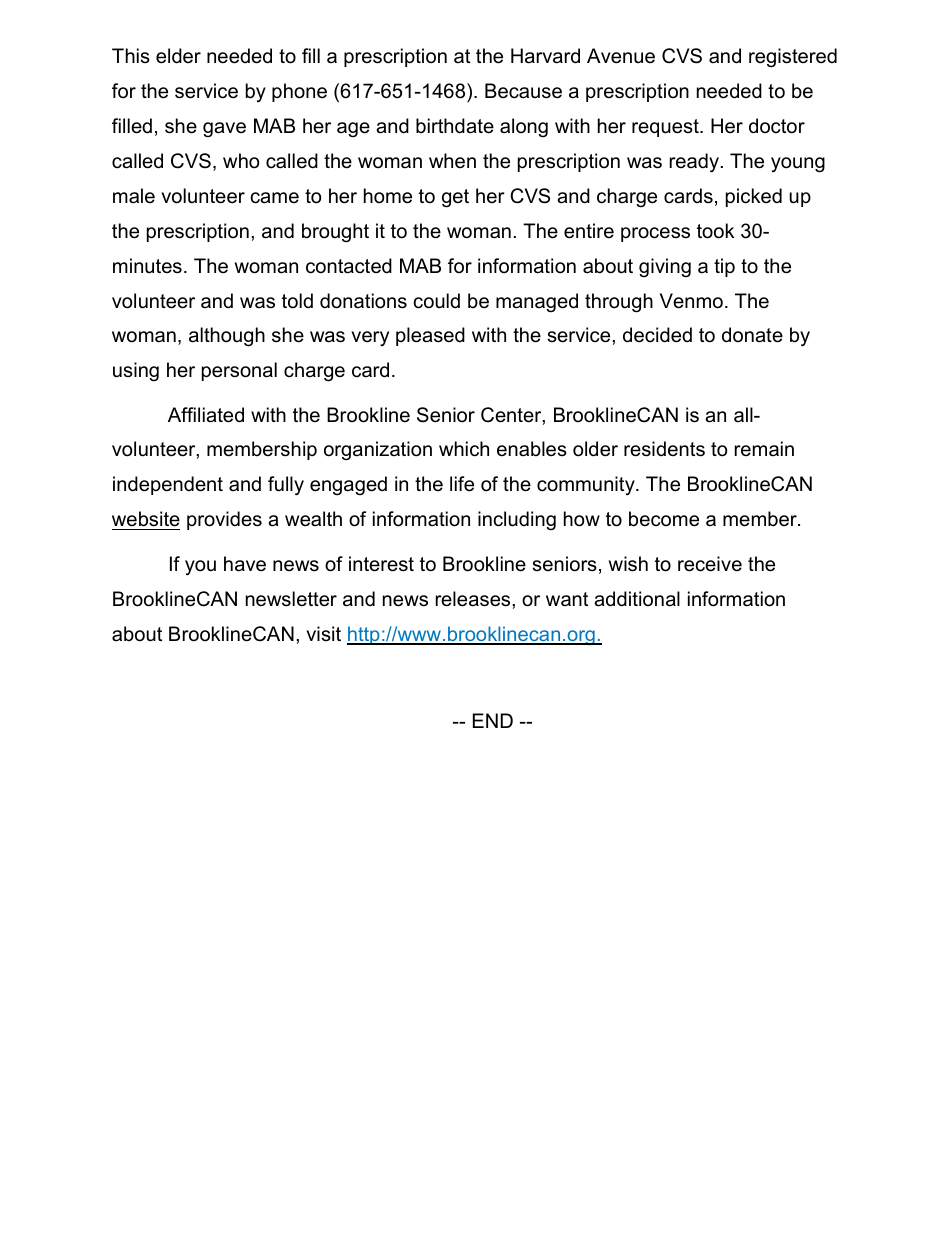 The image size is (952, 1233). What do you see at coordinates (178, 56) in the screenshot?
I see `elder` at bounding box center [178, 56].
